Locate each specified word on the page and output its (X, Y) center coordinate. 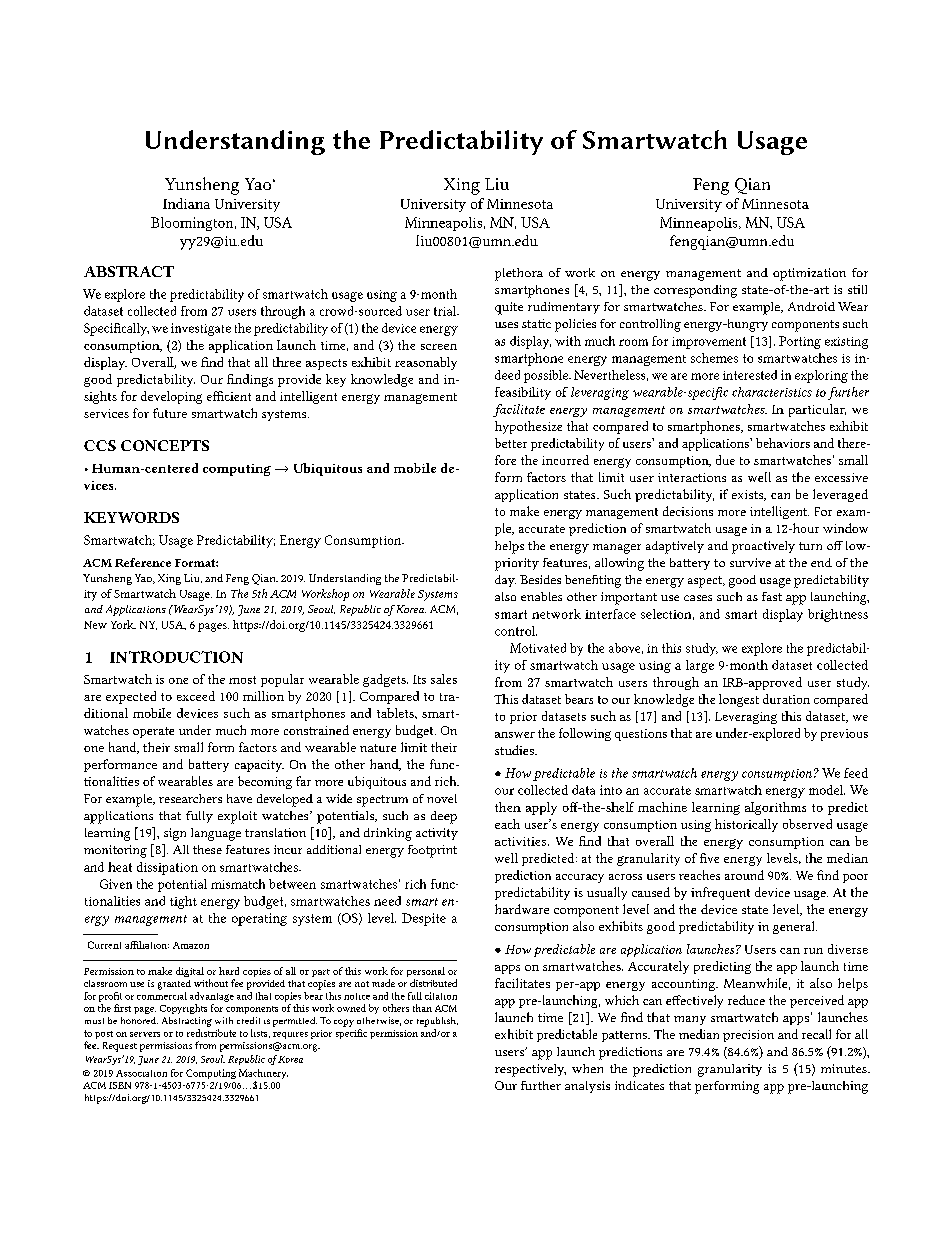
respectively (530, 1070)
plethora (519, 274)
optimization (809, 274)
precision (748, 1036)
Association (141, 1073)
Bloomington (193, 224)
